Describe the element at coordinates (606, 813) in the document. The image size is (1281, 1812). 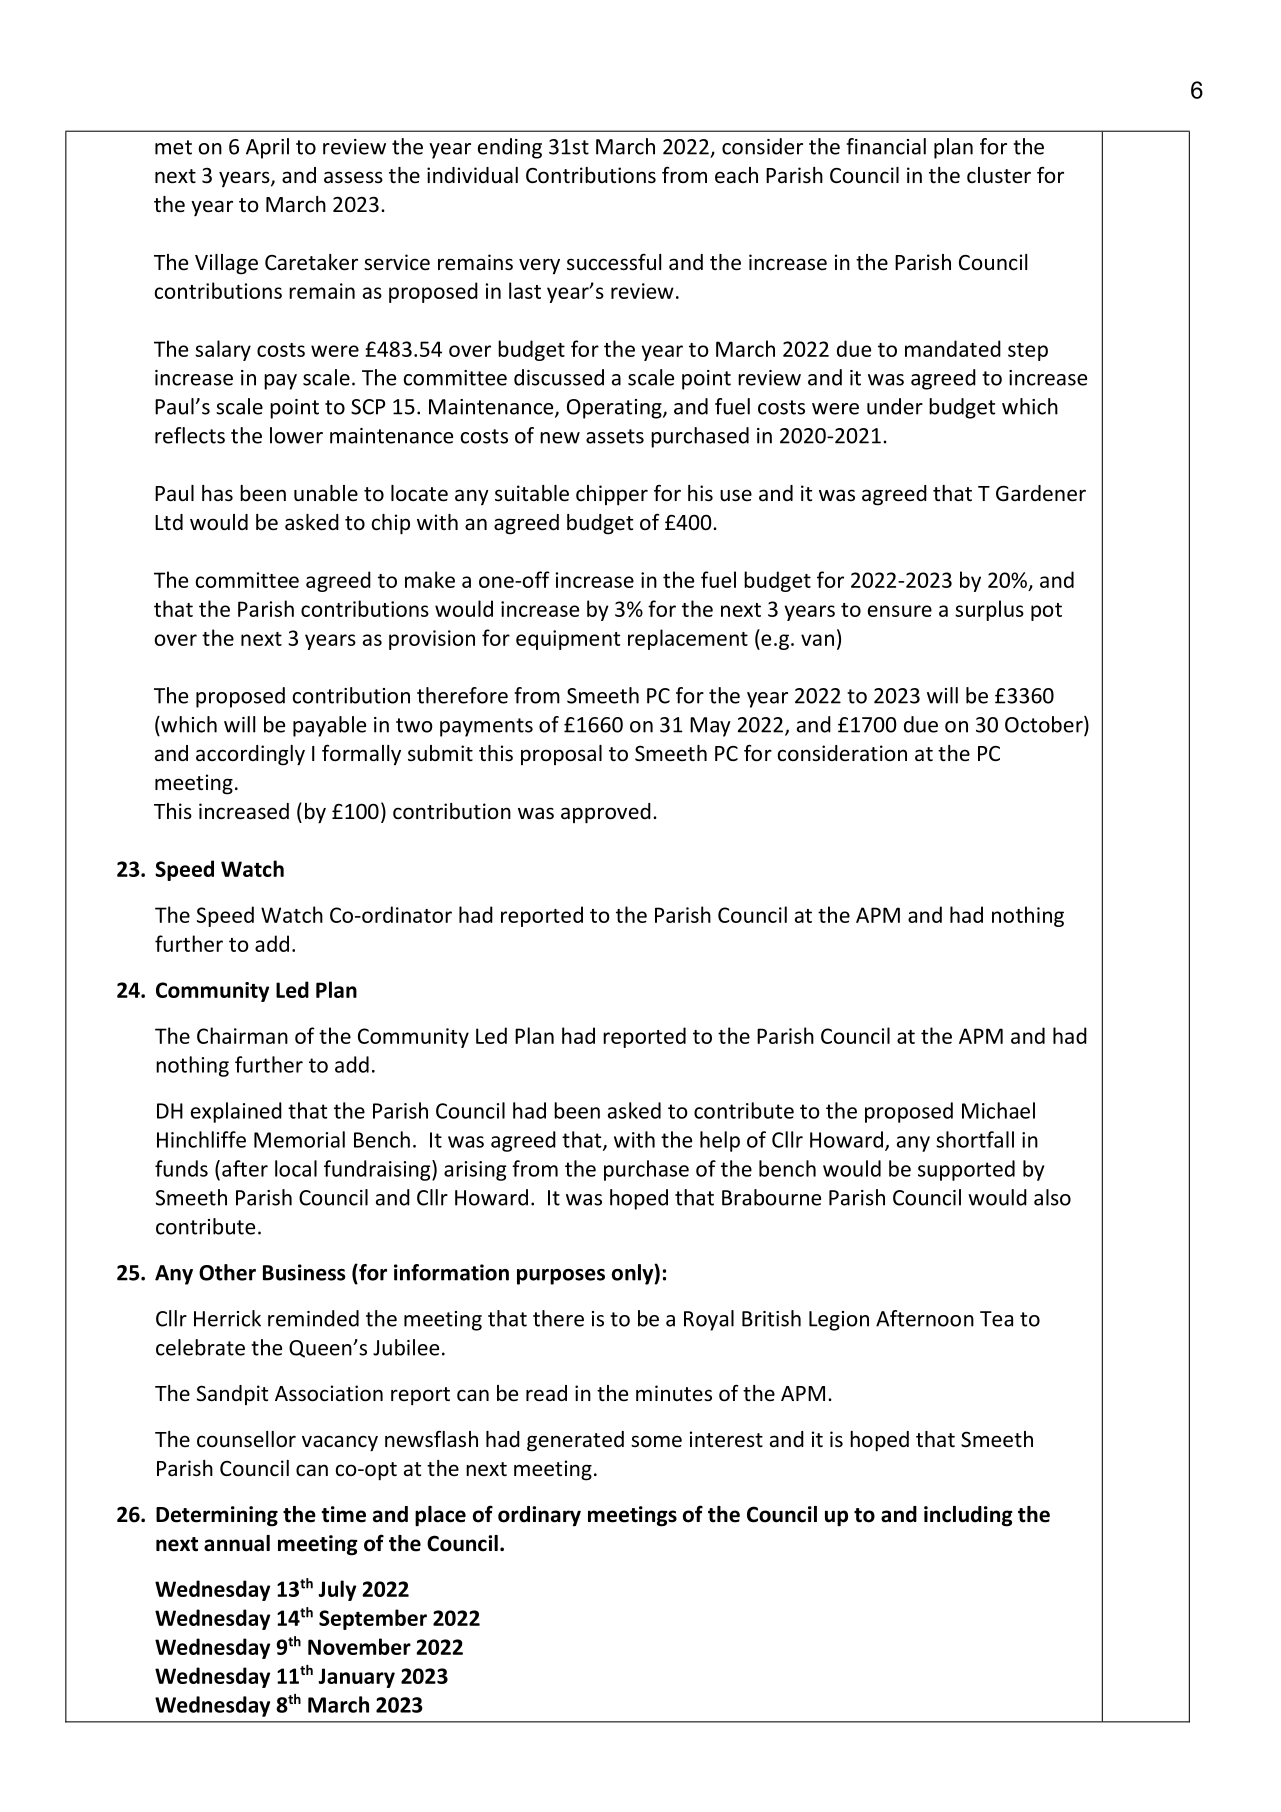
I see `approved` at that location.
